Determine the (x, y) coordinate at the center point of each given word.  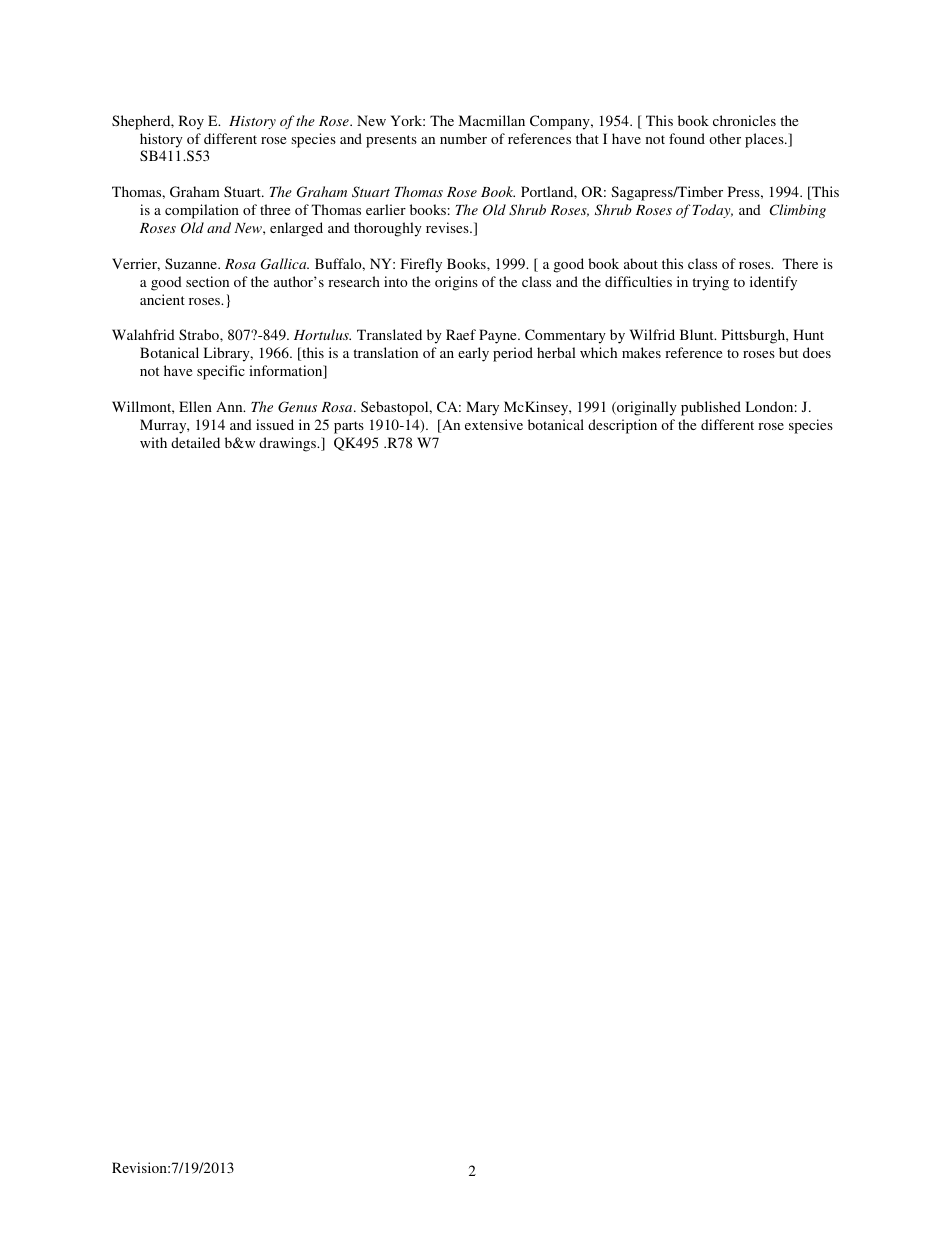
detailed (195, 442)
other (725, 138)
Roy (191, 122)
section (207, 281)
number (463, 138)
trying (710, 283)
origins (456, 283)
